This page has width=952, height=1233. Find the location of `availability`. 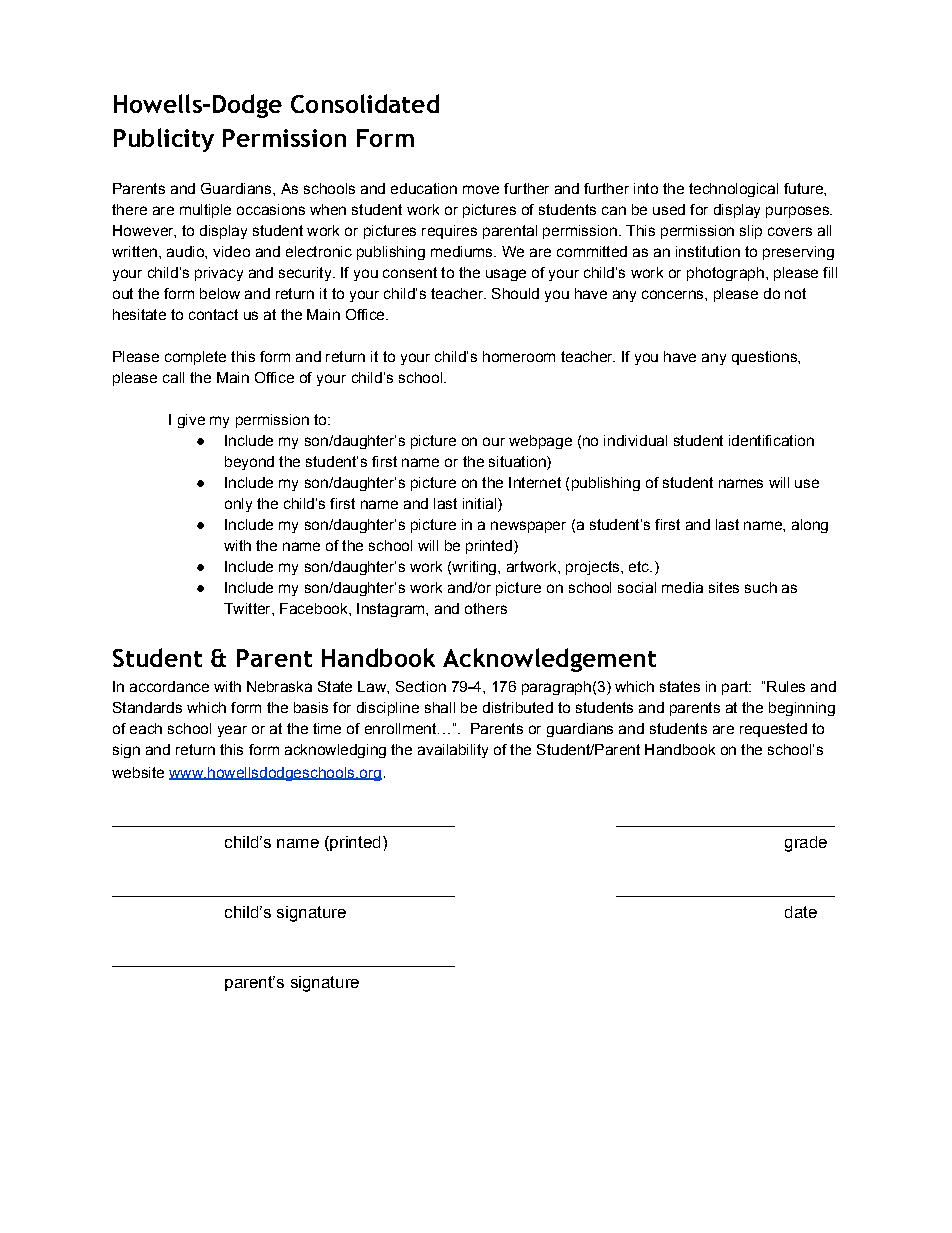

availability is located at coordinates (453, 751).
